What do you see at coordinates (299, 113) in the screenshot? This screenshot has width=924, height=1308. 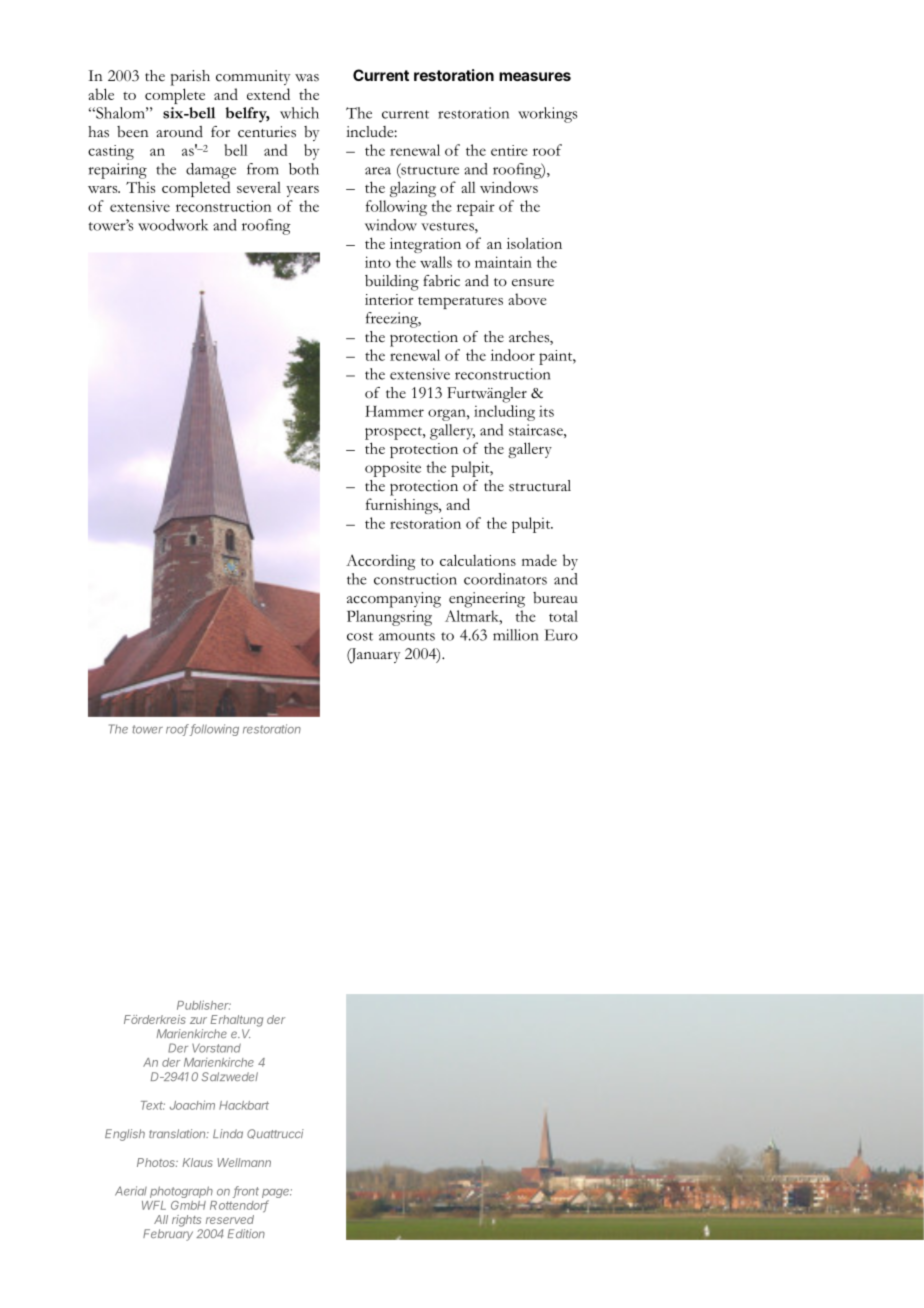 I see `which` at bounding box center [299, 113].
